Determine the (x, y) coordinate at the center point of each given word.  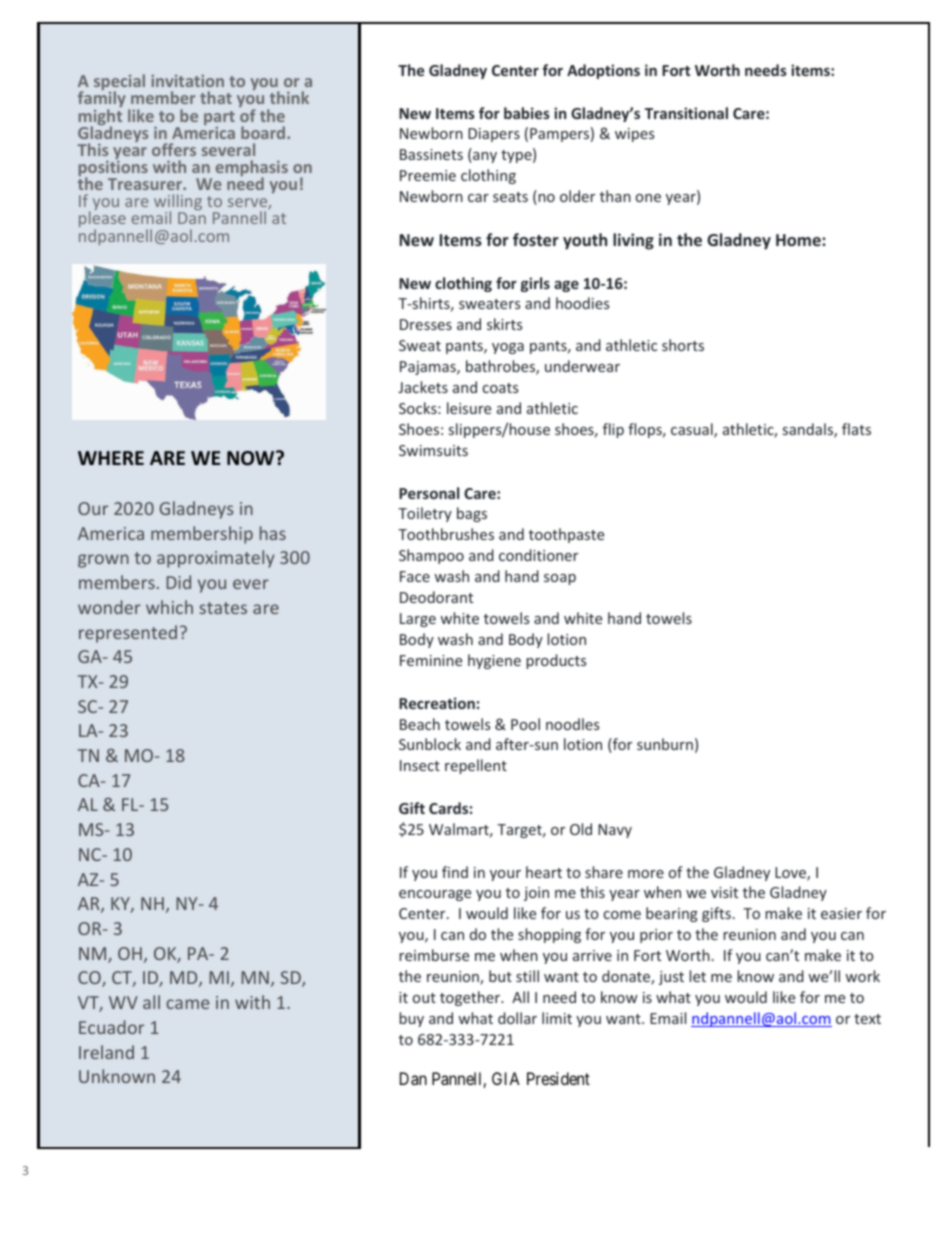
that (216, 97)
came (187, 1004)
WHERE (111, 458)
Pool (525, 724)
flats (856, 429)
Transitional (686, 113)
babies (527, 113)
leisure (469, 408)
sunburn (665, 744)
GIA (506, 1078)
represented (128, 634)
